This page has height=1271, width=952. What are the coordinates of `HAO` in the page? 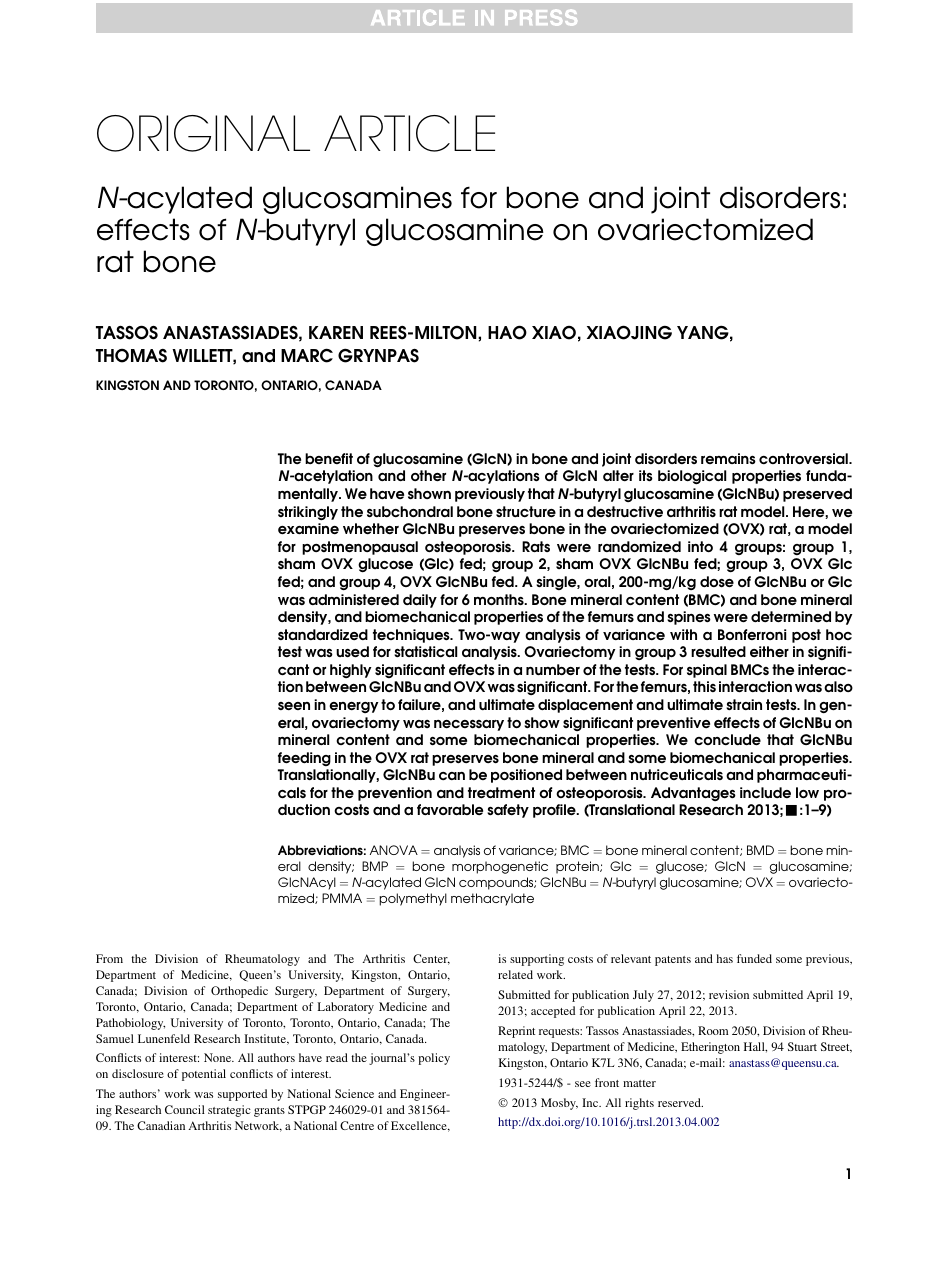 It's located at (507, 332).
